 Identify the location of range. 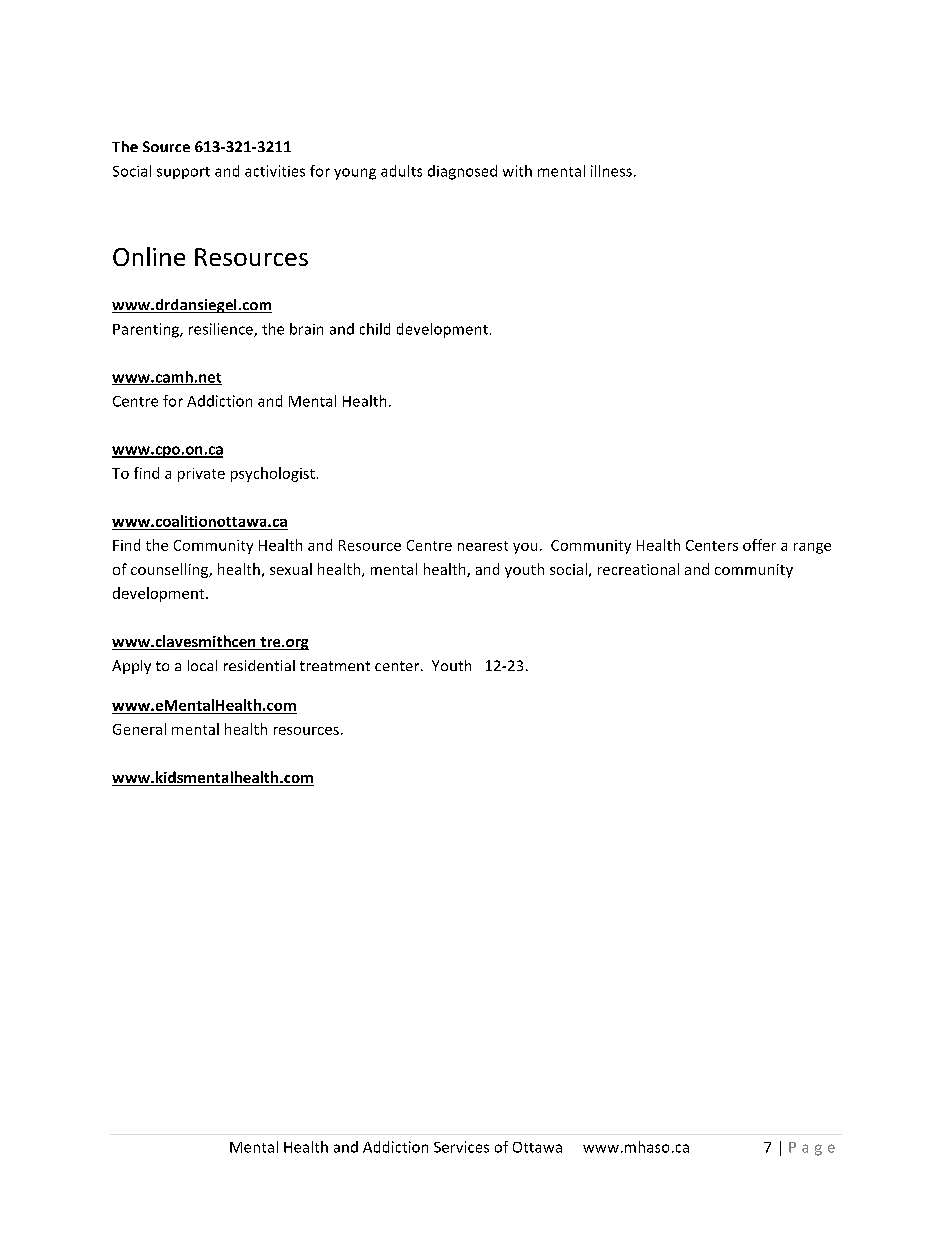
(812, 548).
